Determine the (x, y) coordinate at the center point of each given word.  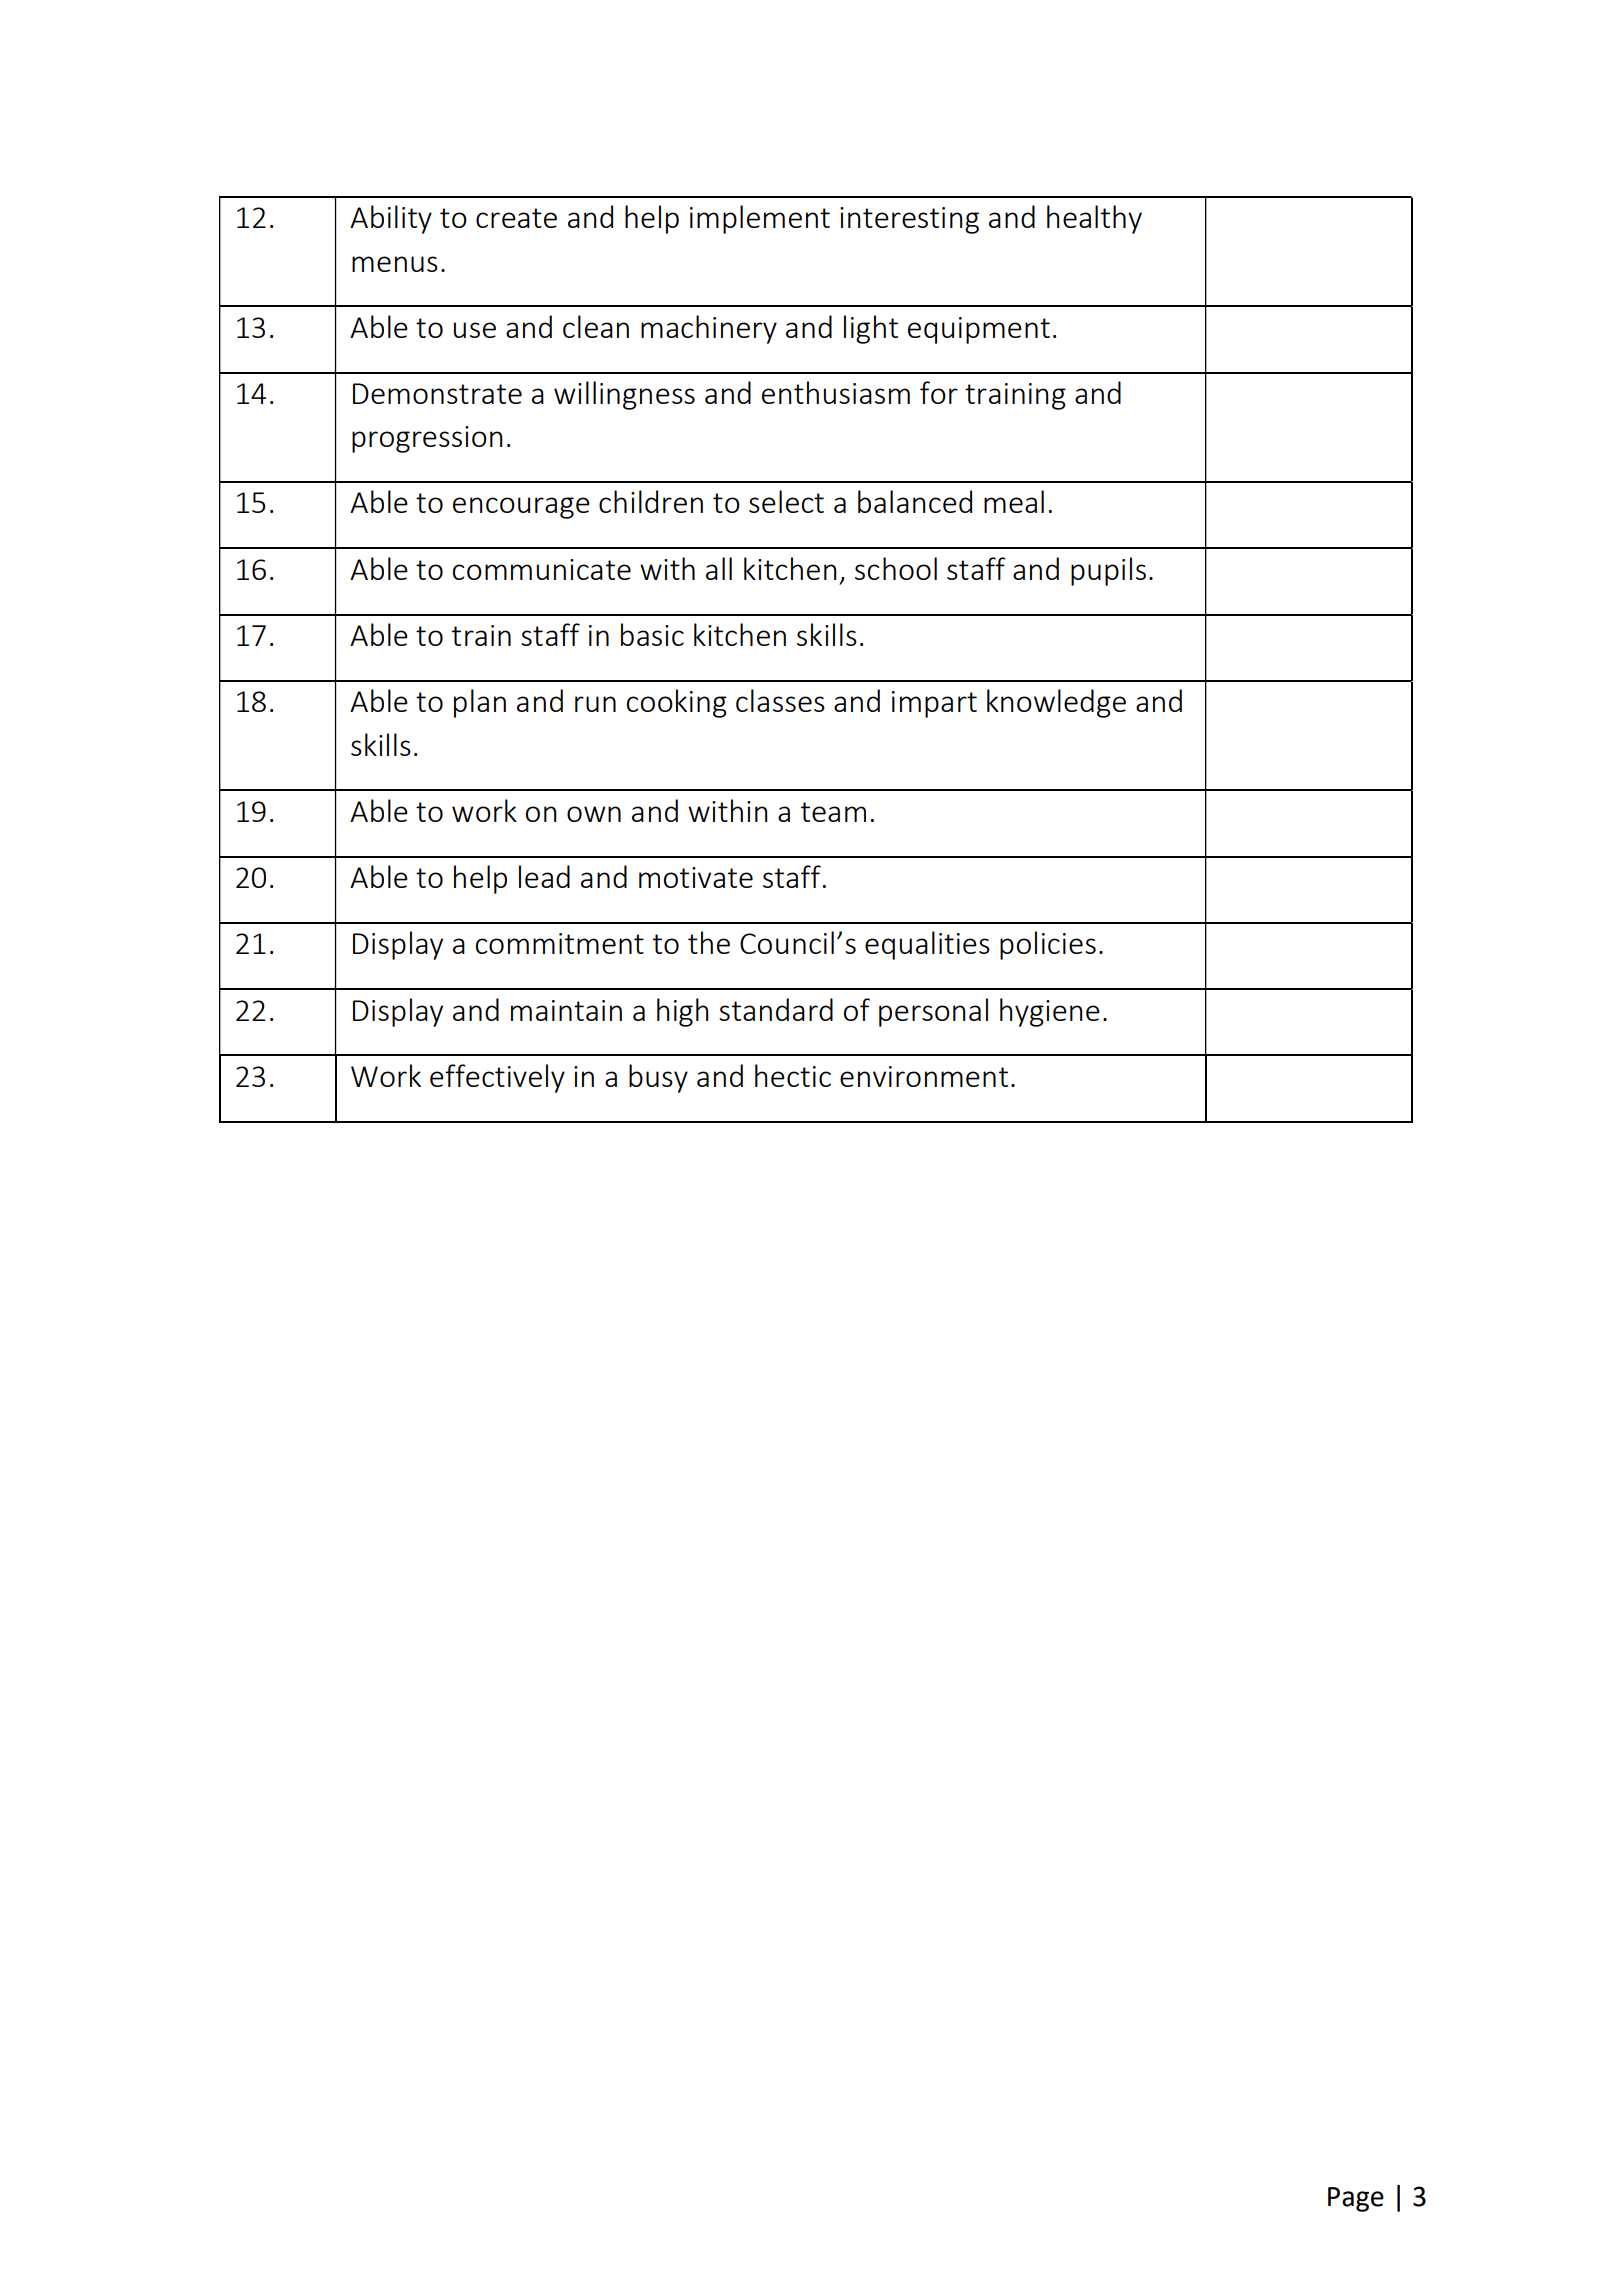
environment (924, 1076)
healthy (1094, 219)
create (516, 218)
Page (1356, 2199)
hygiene (1050, 1012)
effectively (497, 1078)
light (871, 329)
